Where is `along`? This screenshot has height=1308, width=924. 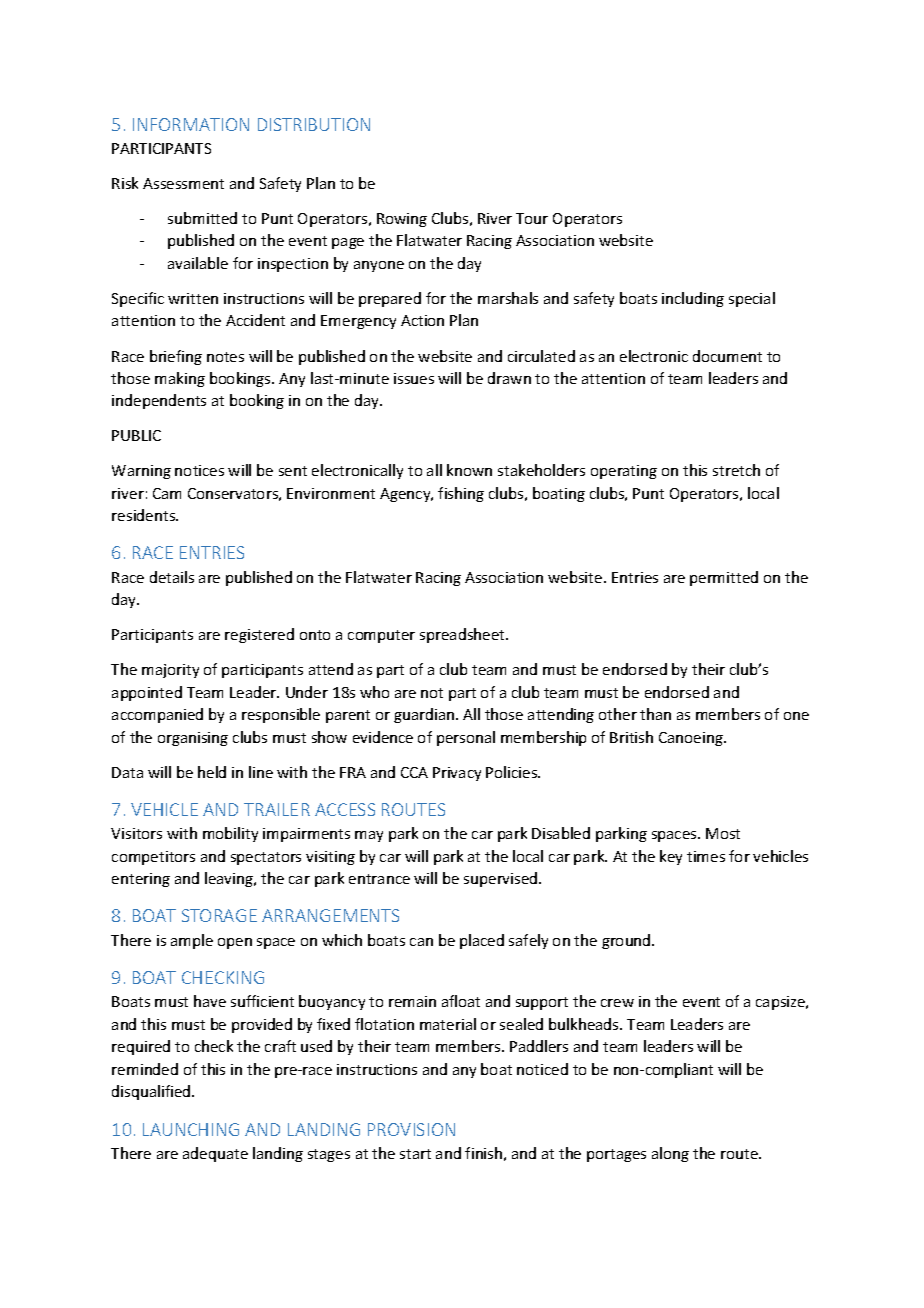 along is located at coordinates (670, 1154).
